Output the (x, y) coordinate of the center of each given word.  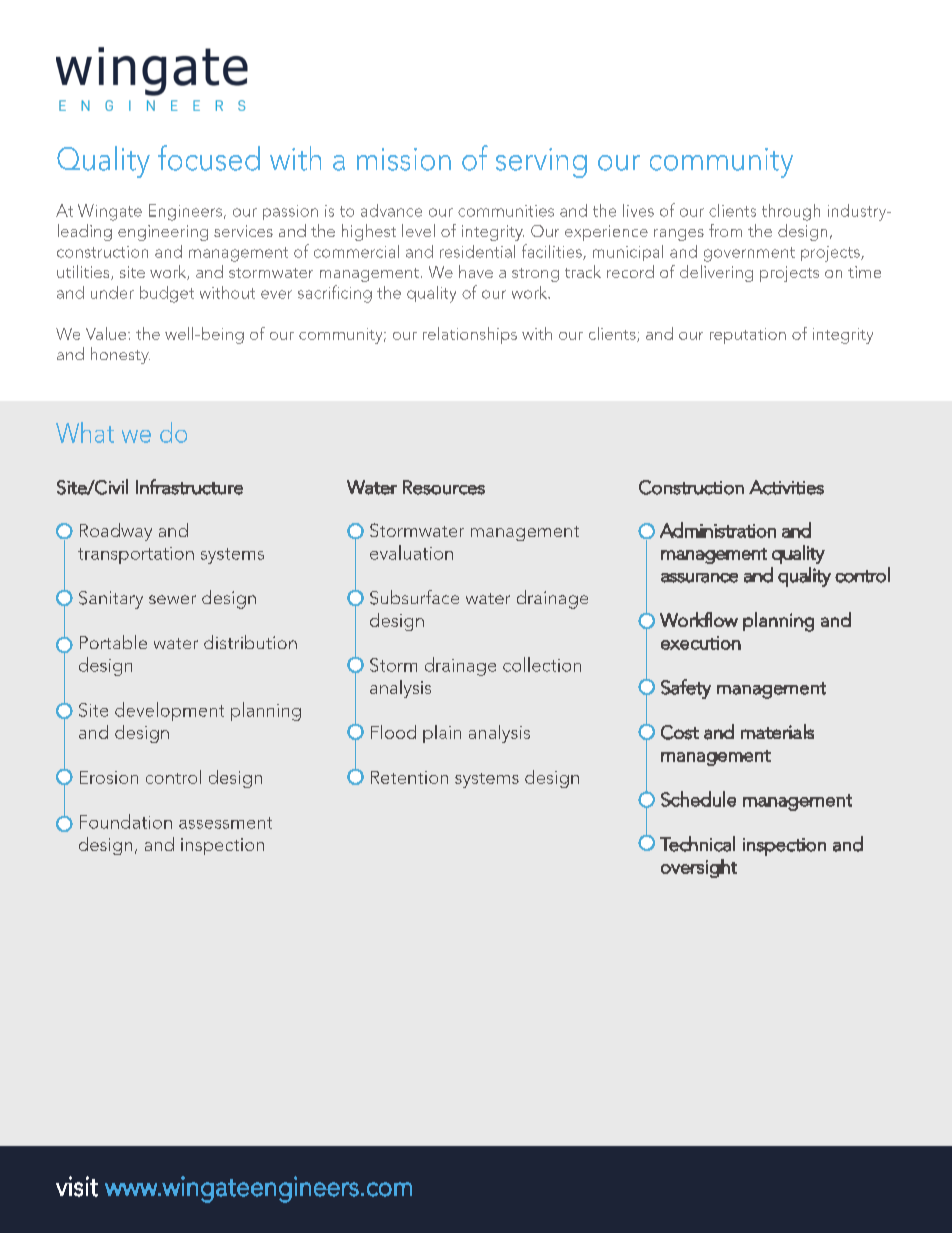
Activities (786, 487)
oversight (699, 868)
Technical (697, 844)
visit (77, 1186)
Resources (444, 487)
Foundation (126, 821)
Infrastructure (189, 487)
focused (209, 158)
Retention (409, 777)
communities (506, 211)
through (791, 212)
